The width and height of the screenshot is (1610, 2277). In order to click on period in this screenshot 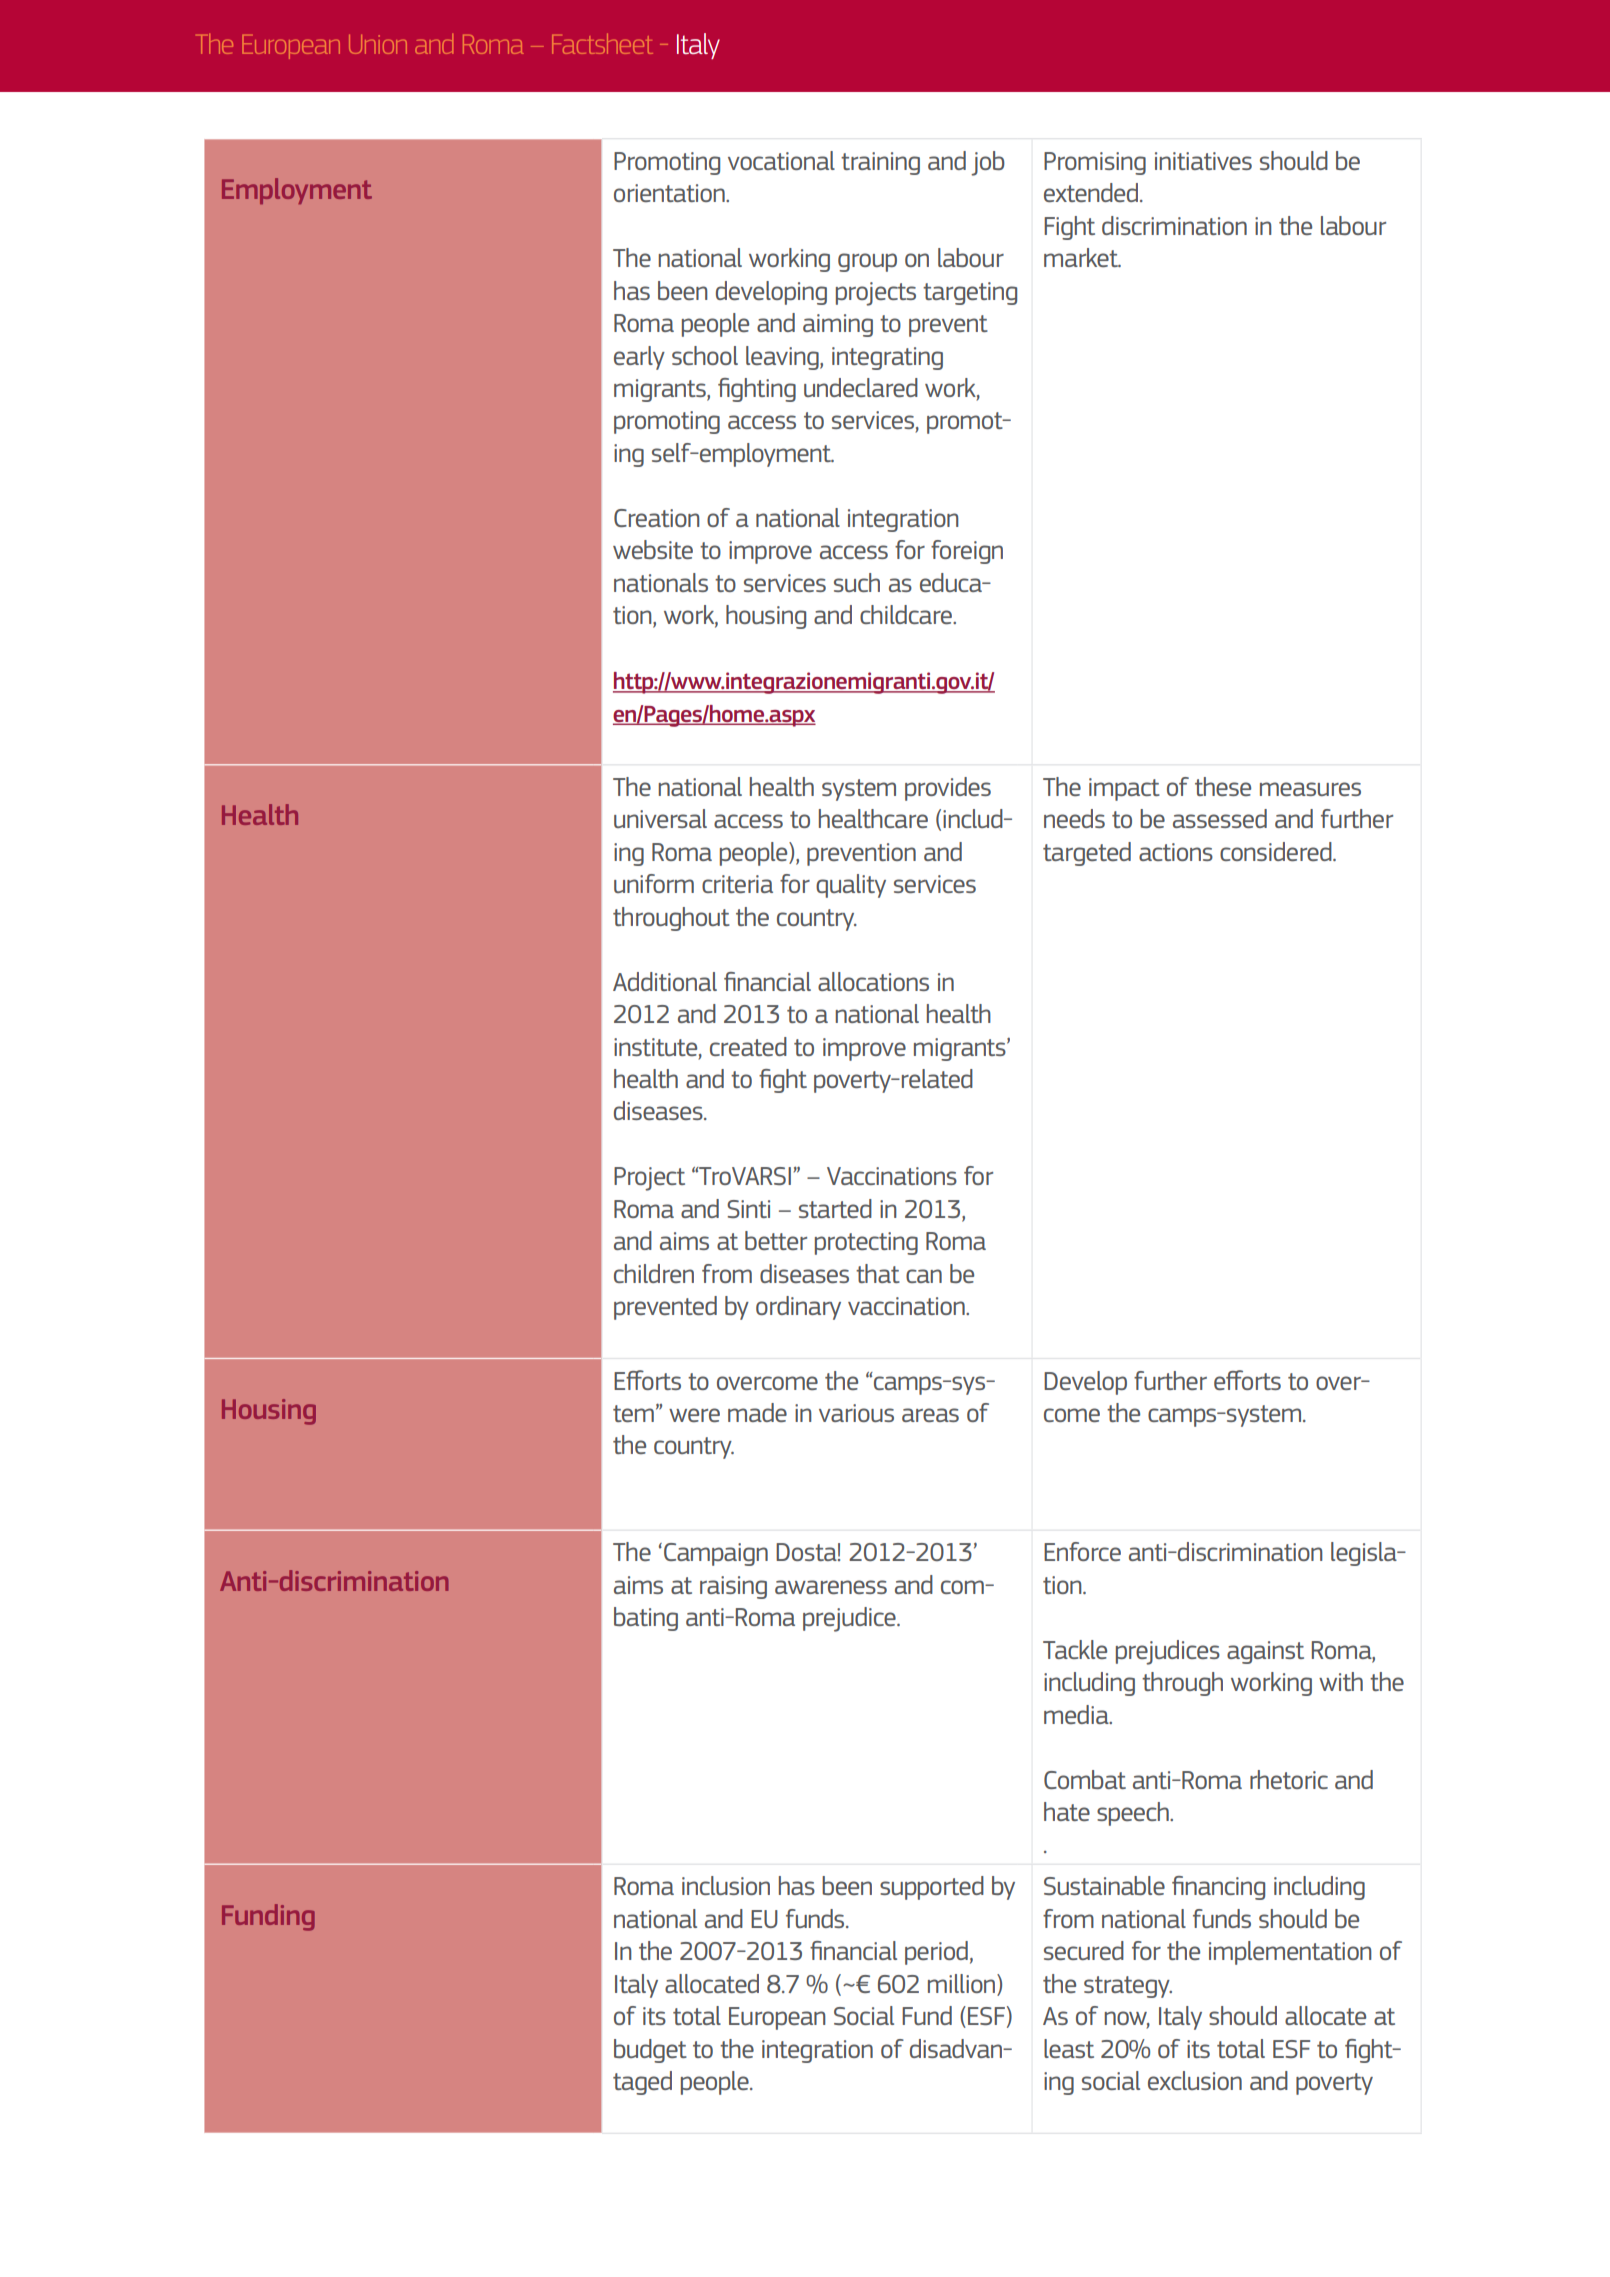, I will do `click(936, 1953)`.
